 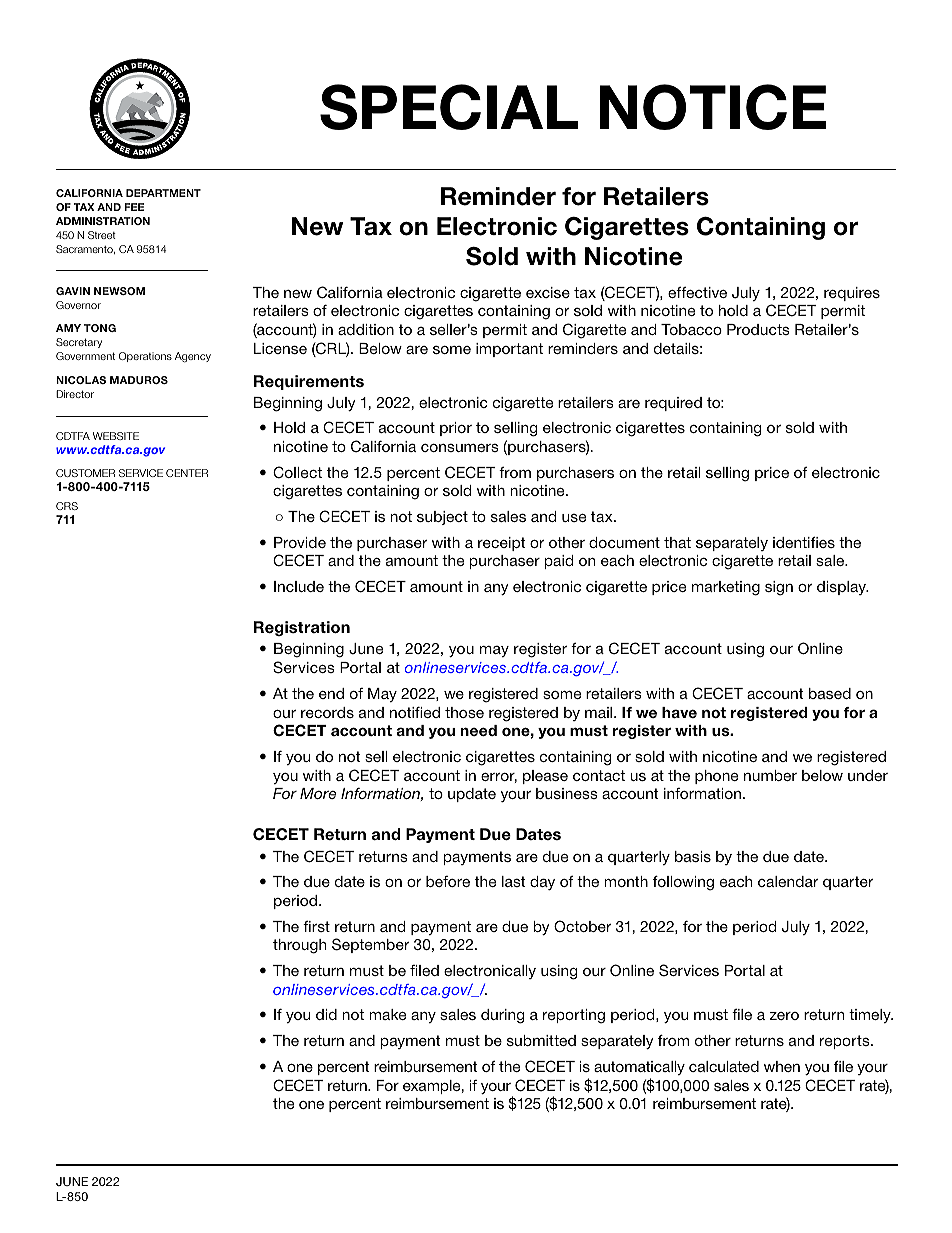 What do you see at coordinates (804, 542) in the page?
I see `identifies` at bounding box center [804, 542].
